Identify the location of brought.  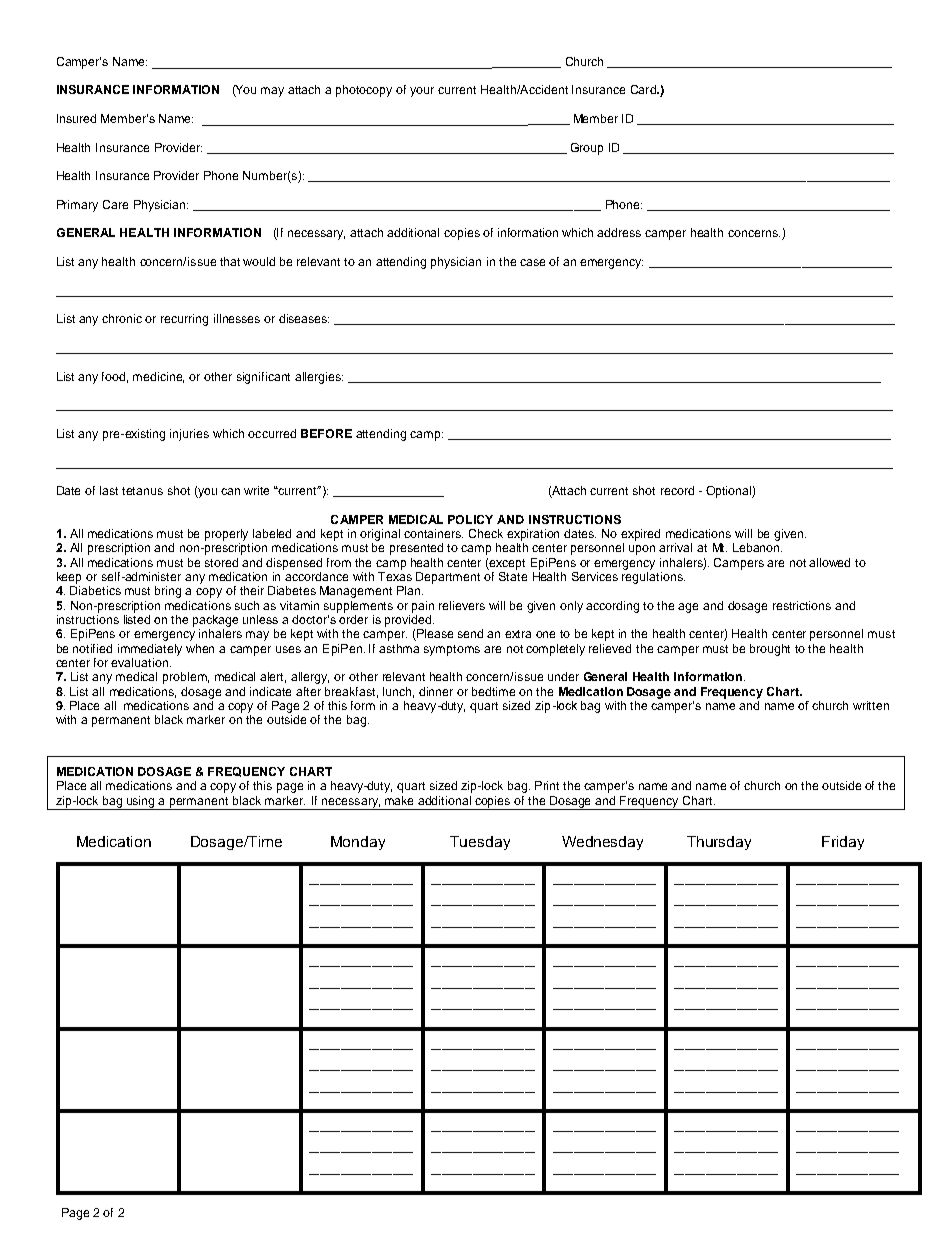
(770, 650).
